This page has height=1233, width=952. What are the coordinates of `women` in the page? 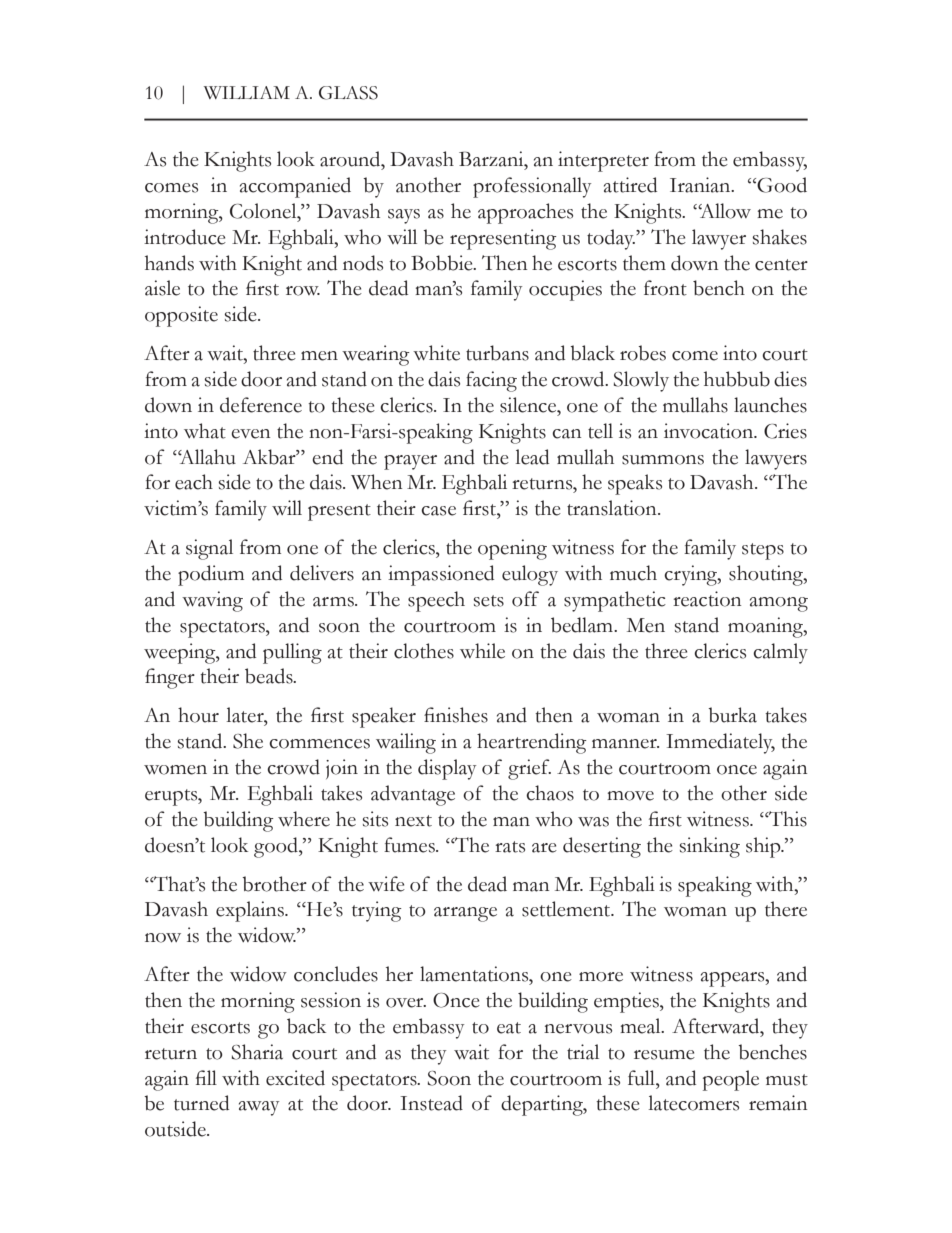 It's located at (175, 770).
